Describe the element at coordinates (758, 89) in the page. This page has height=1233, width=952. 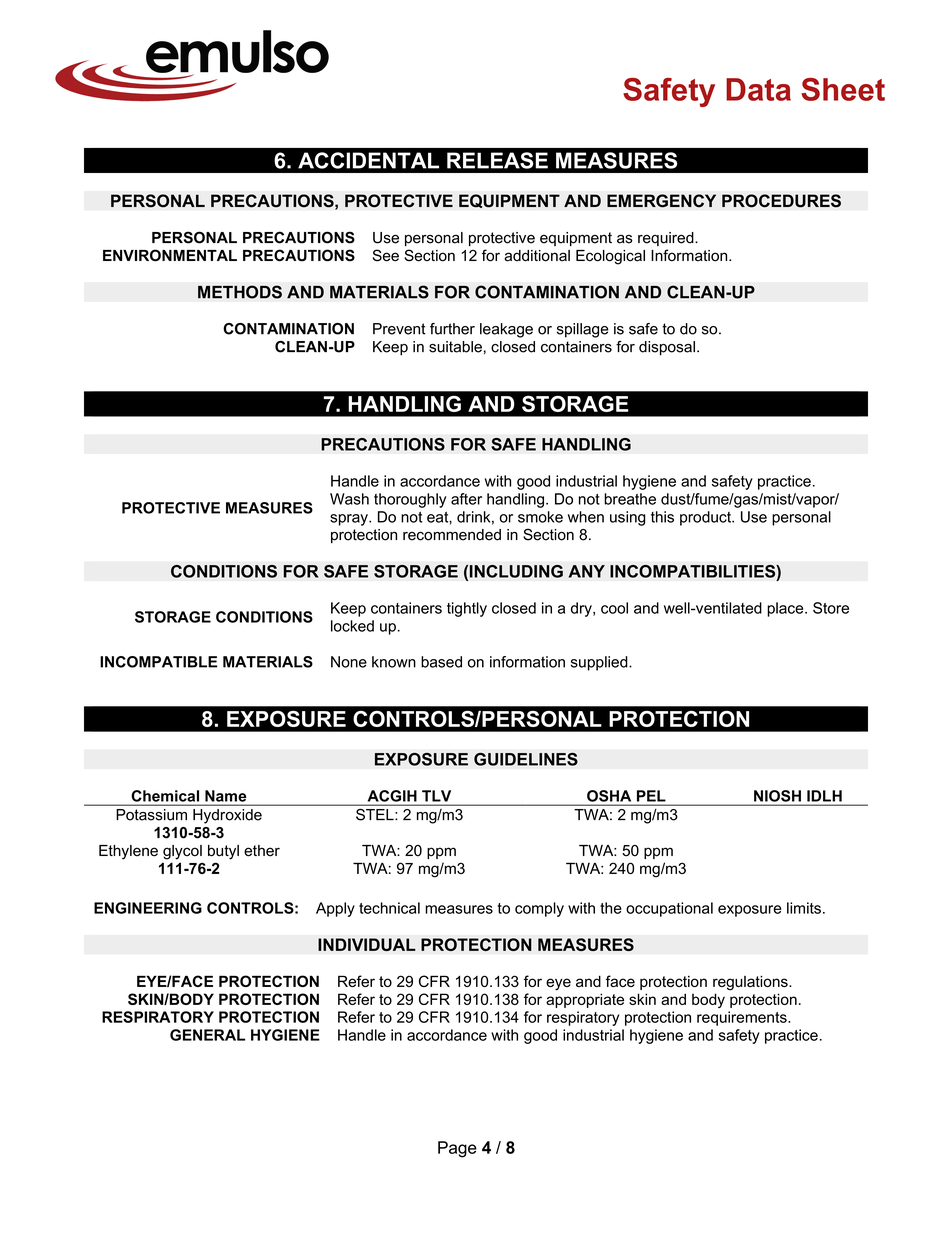
I see `Data` at that location.
